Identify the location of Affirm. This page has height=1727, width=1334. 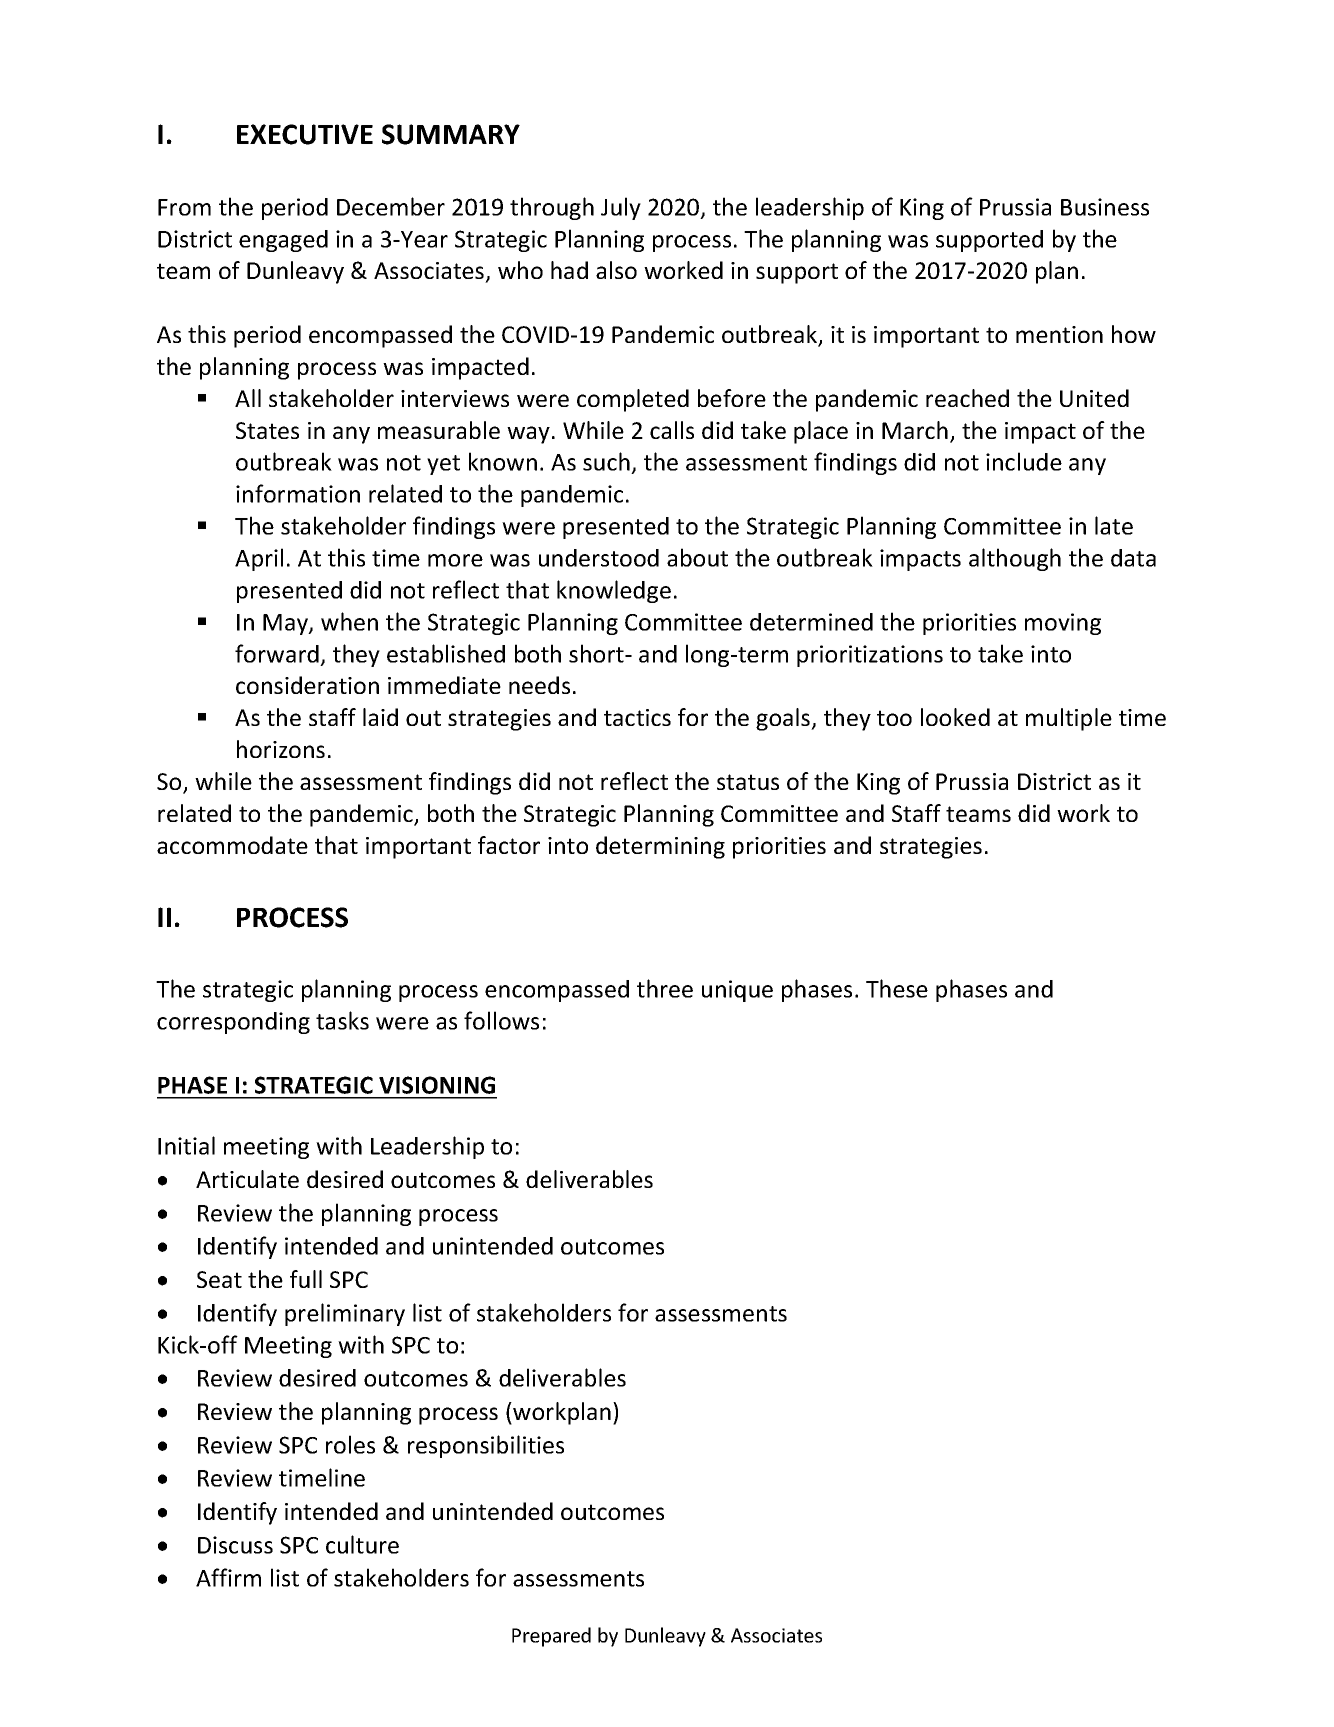
(228, 1577).
